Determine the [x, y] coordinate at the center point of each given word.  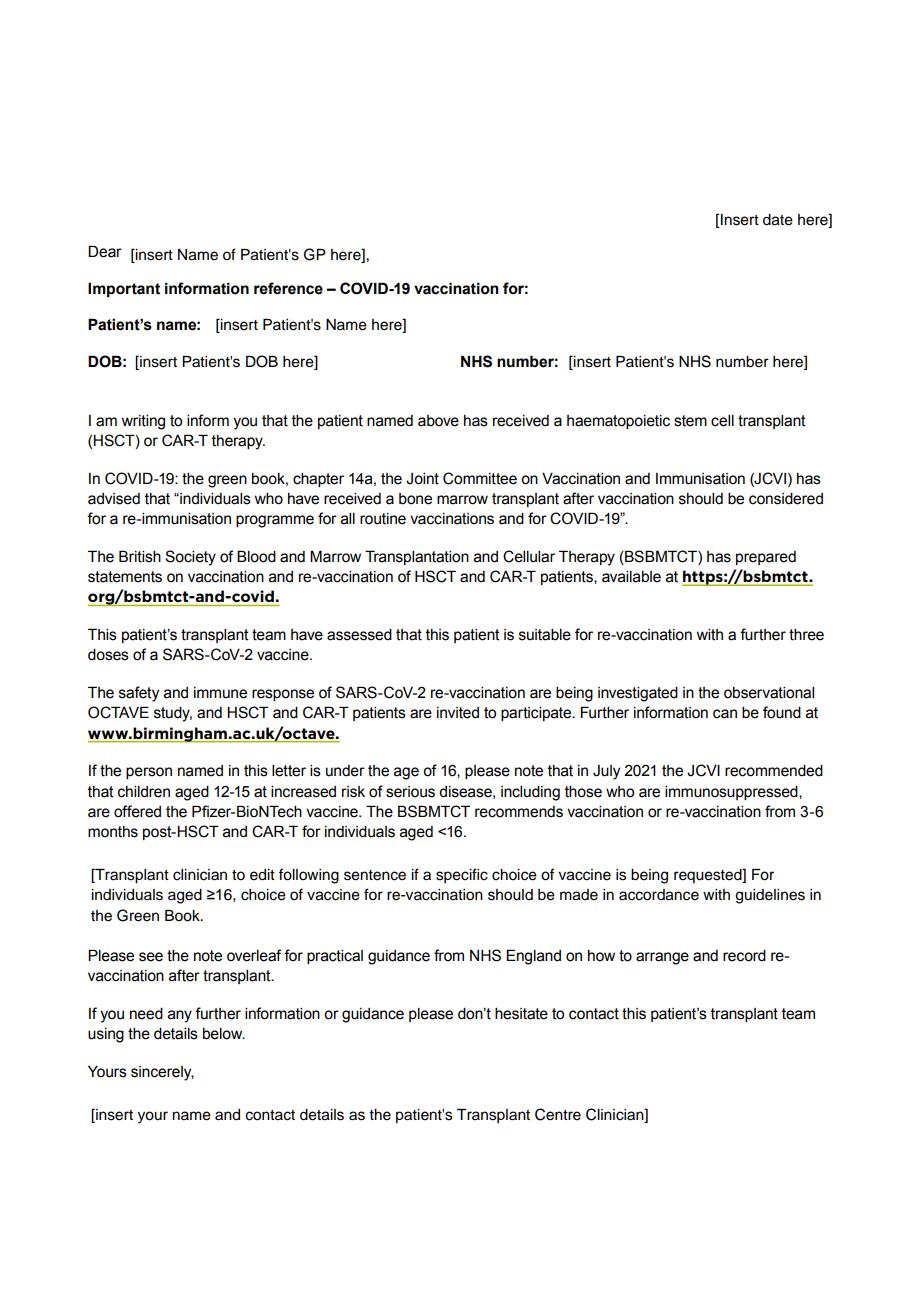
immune [220, 693]
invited [458, 713]
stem [690, 421]
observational [769, 693]
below [224, 1034]
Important [124, 289]
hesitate [521, 1014]
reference [288, 288]
